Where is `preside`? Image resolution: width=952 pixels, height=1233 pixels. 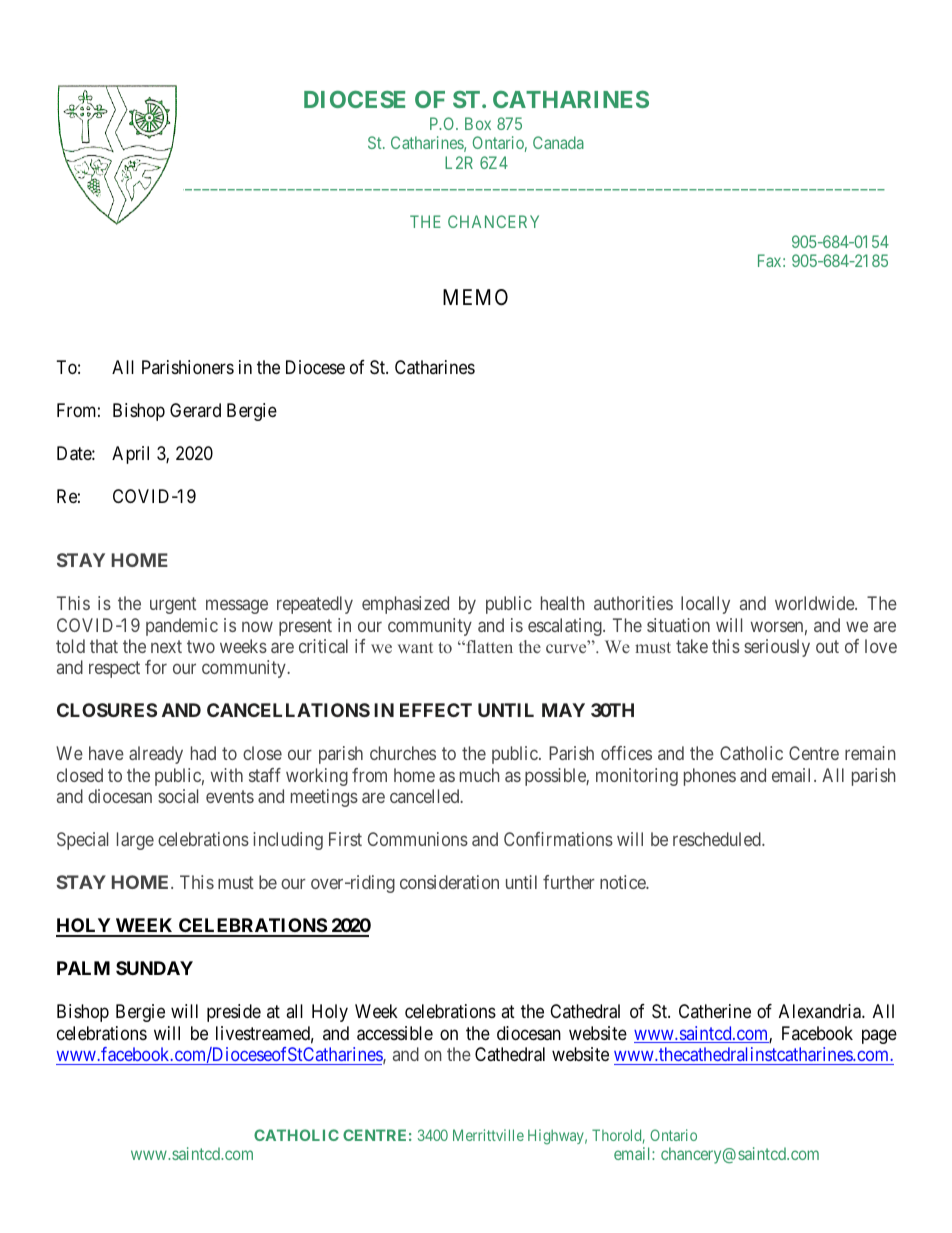 preside is located at coordinates (234, 1013).
